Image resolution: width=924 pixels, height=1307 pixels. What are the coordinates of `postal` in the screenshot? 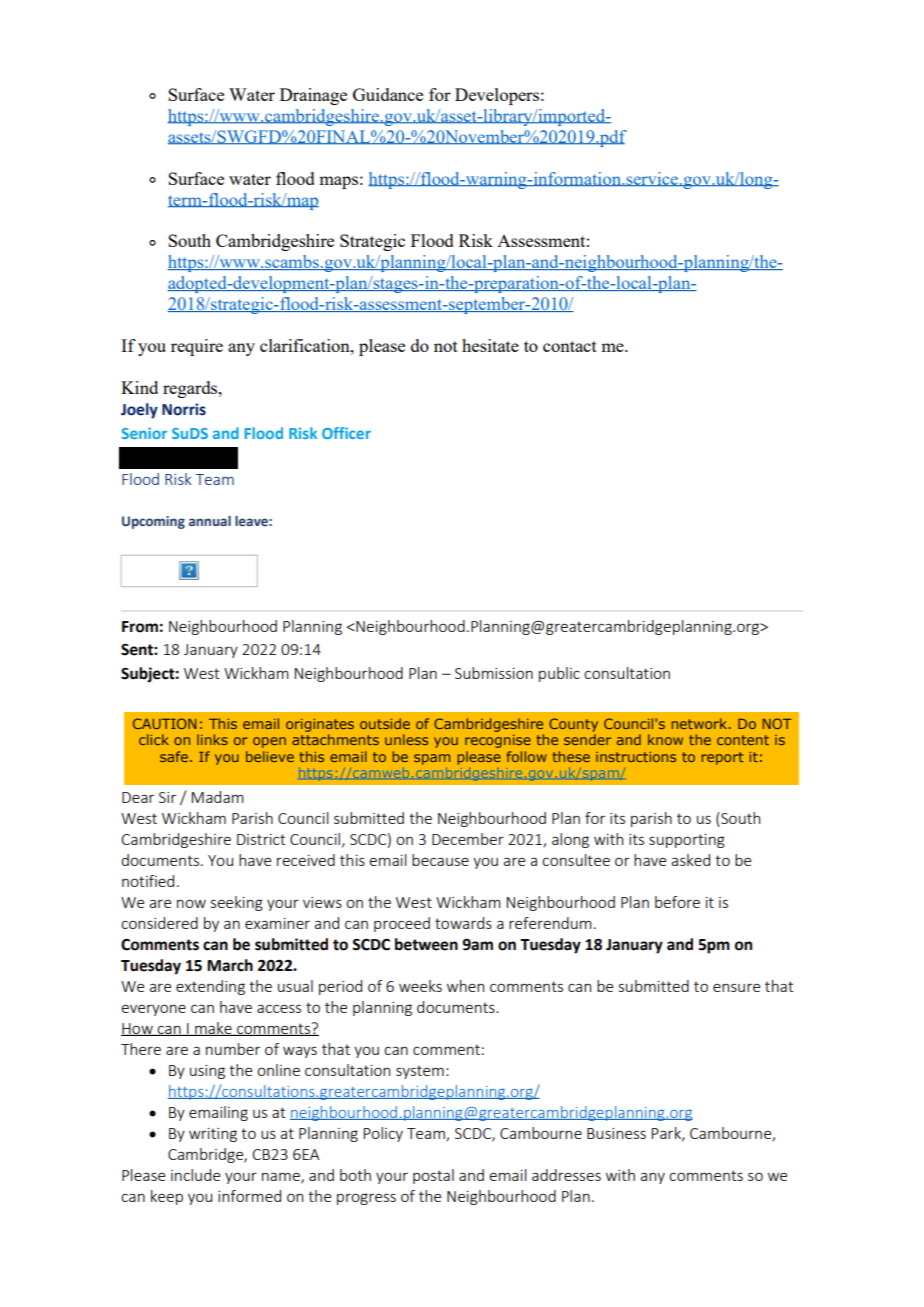 It's located at (433, 1176).
